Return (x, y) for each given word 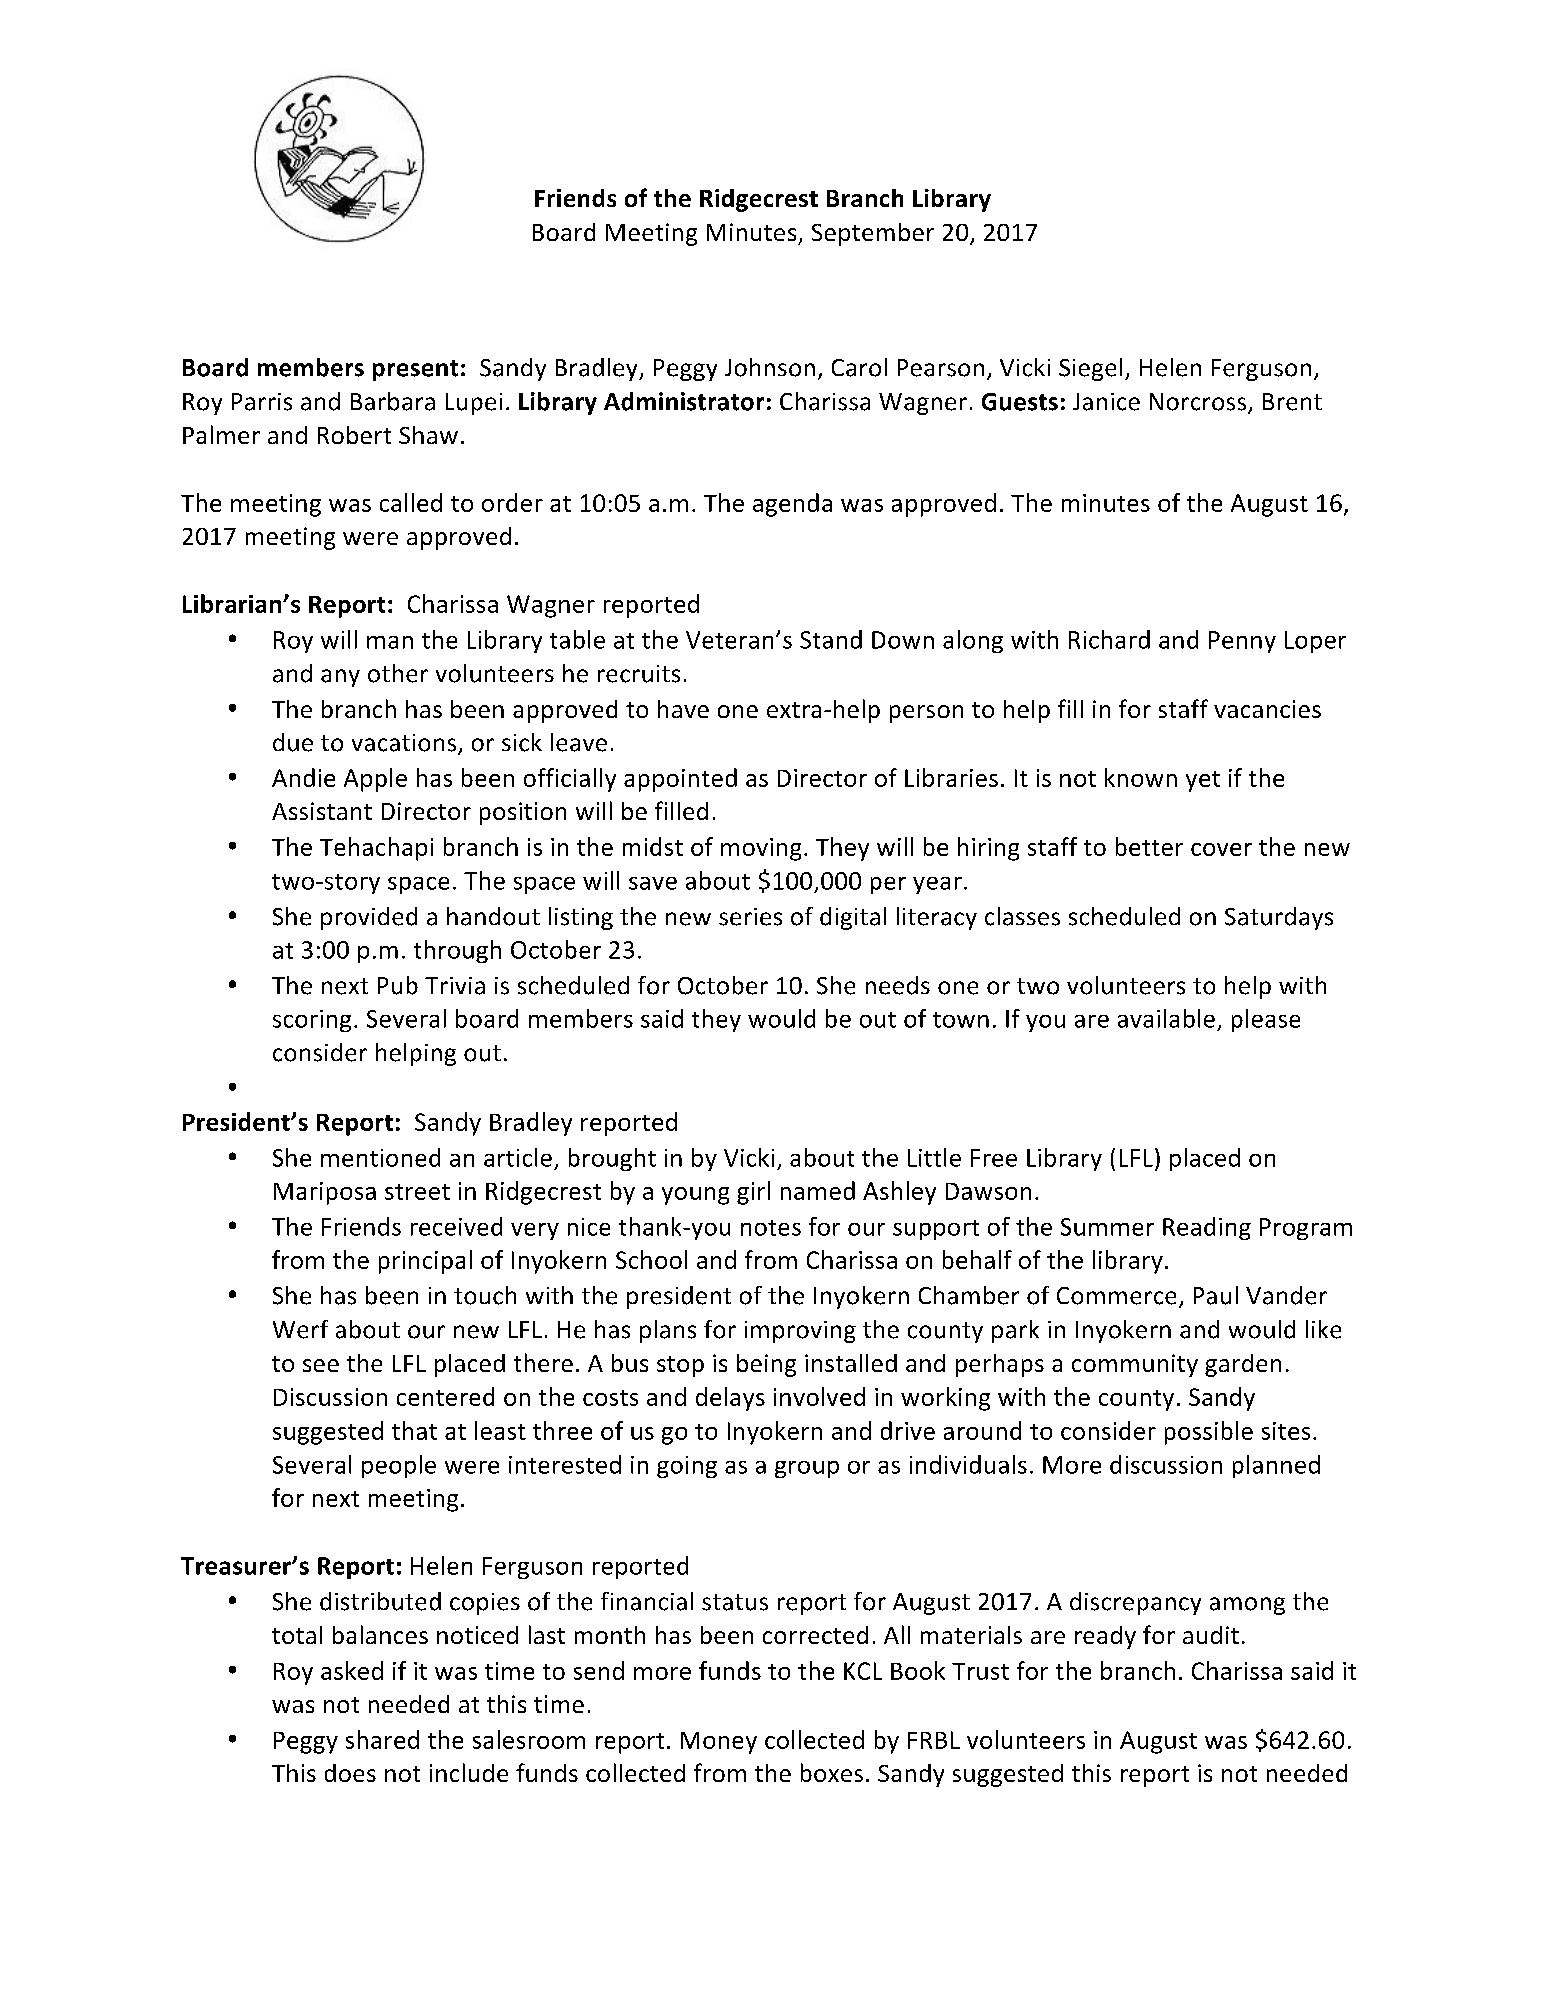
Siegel (1090, 369)
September (873, 234)
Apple (375, 780)
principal (425, 1262)
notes (771, 1228)
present (415, 370)
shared (382, 1739)
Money (719, 1743)
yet (1203, 781)
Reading (1207, 1228)
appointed (680, 780)
